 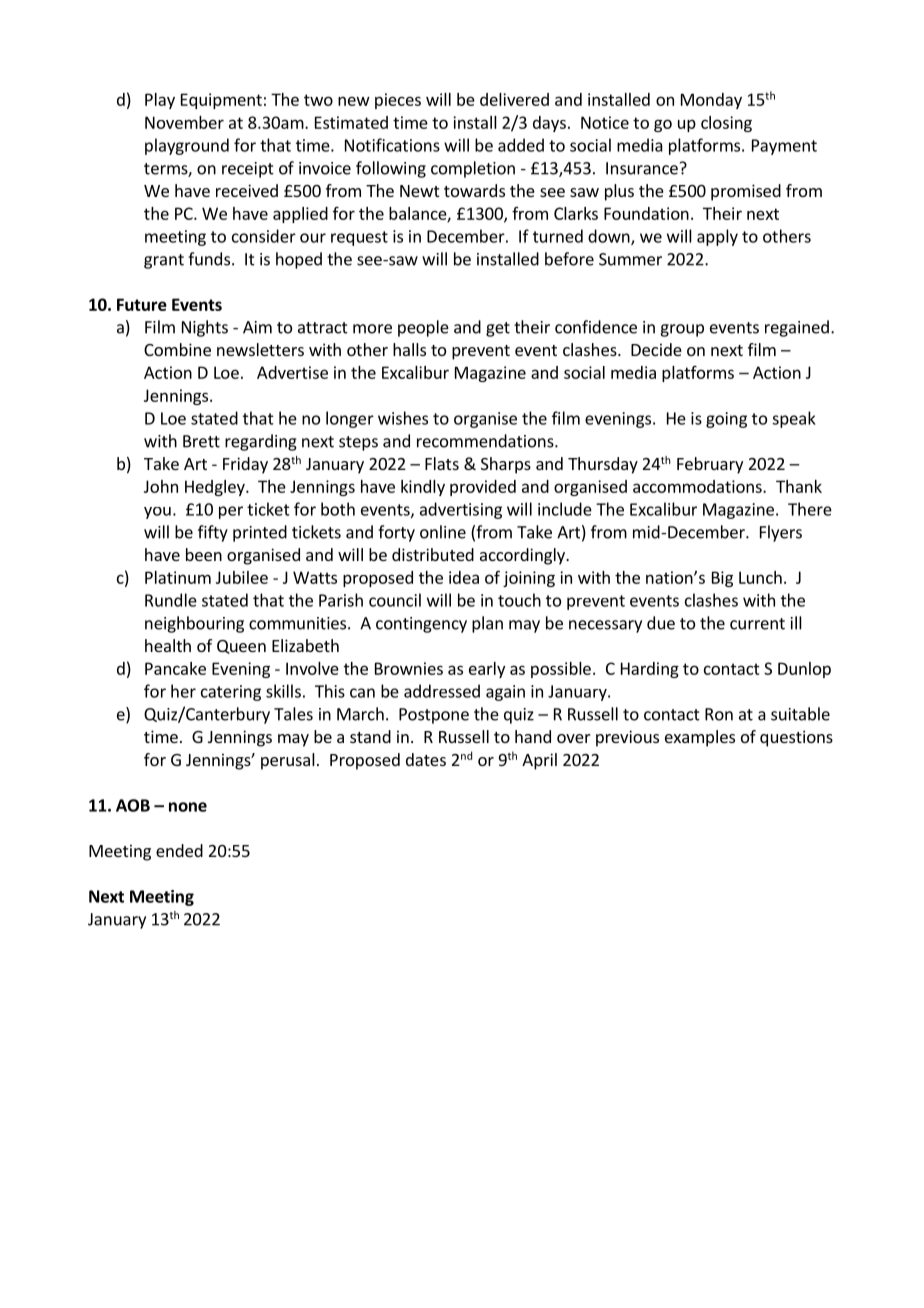 I want to click on group, so click(x=682, y=330).
